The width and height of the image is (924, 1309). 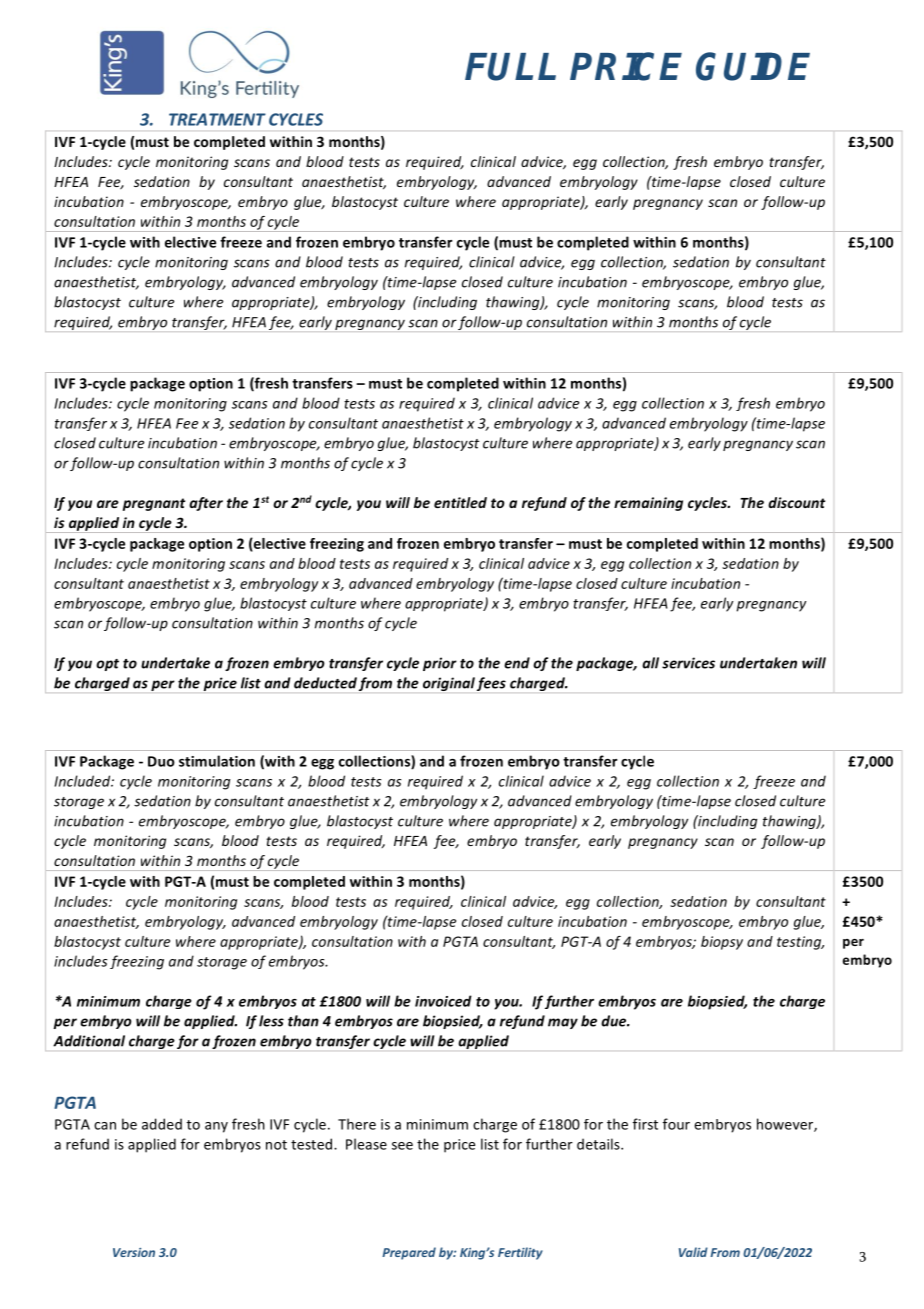 What do you see at coordinates (134, 1252) in the image?
I see `Version` at bounding box center [134, 1252].
